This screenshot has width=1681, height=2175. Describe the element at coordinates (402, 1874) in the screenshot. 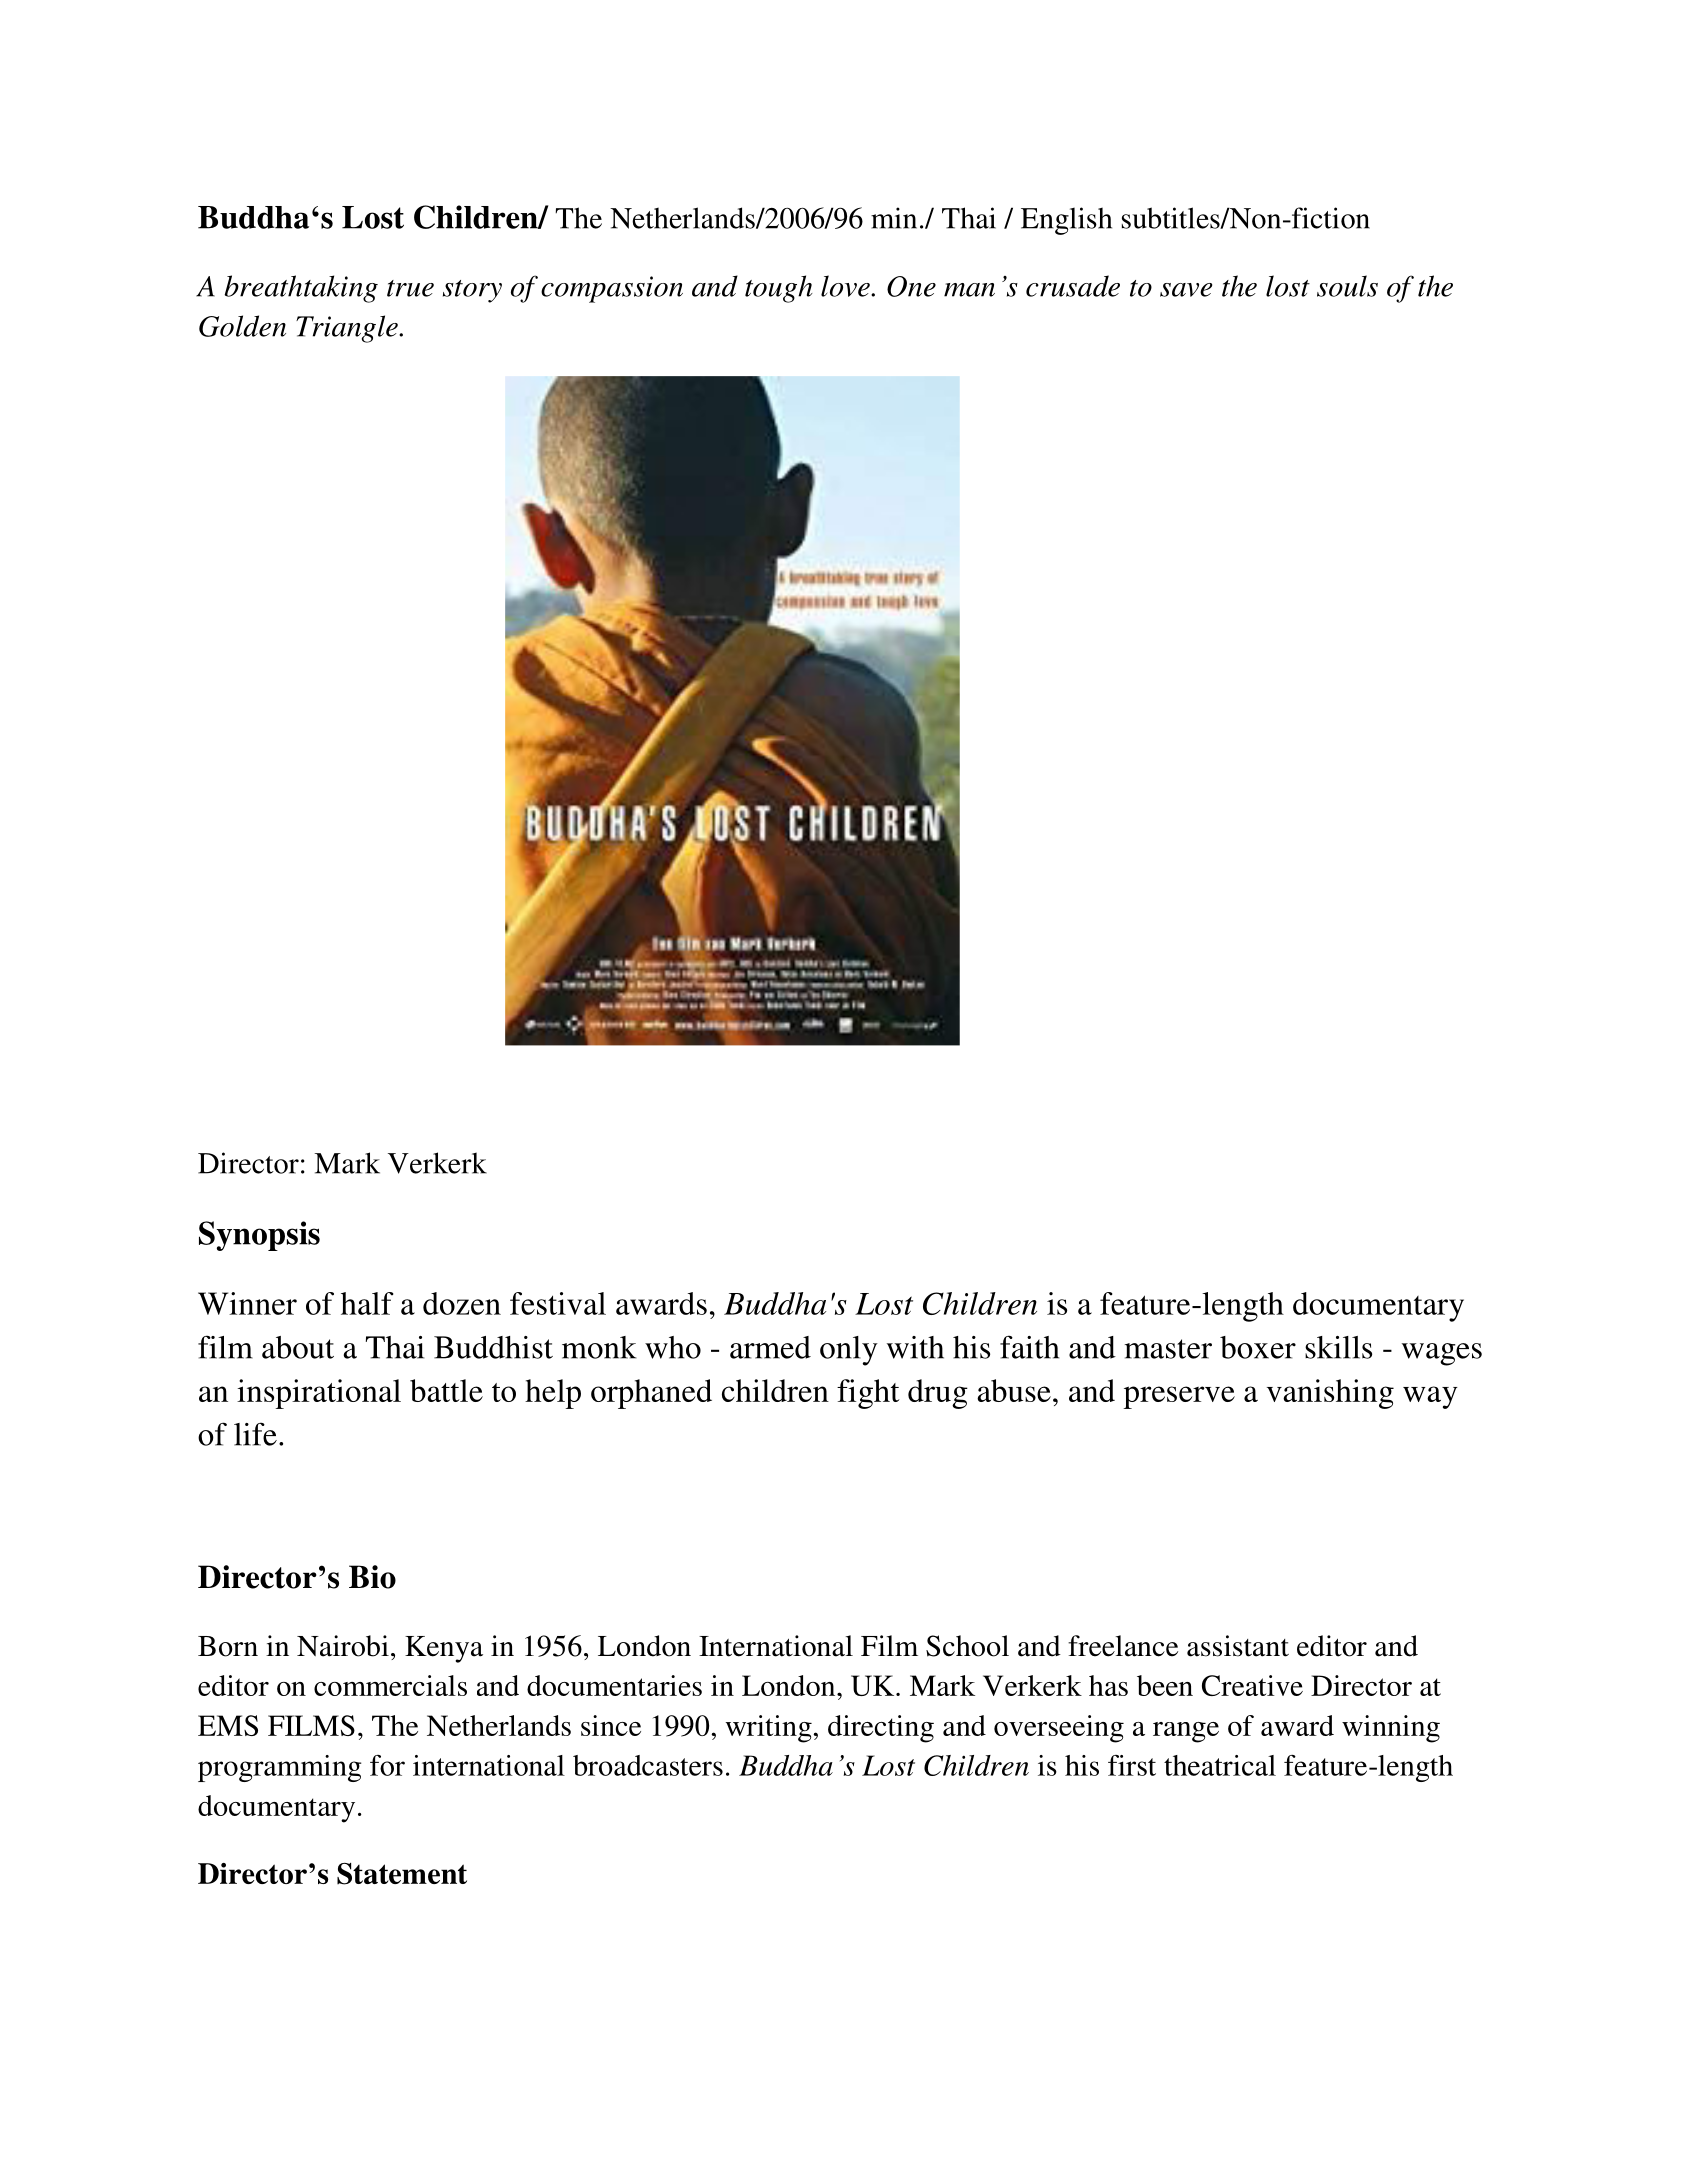

I see `Statement` at that location.
